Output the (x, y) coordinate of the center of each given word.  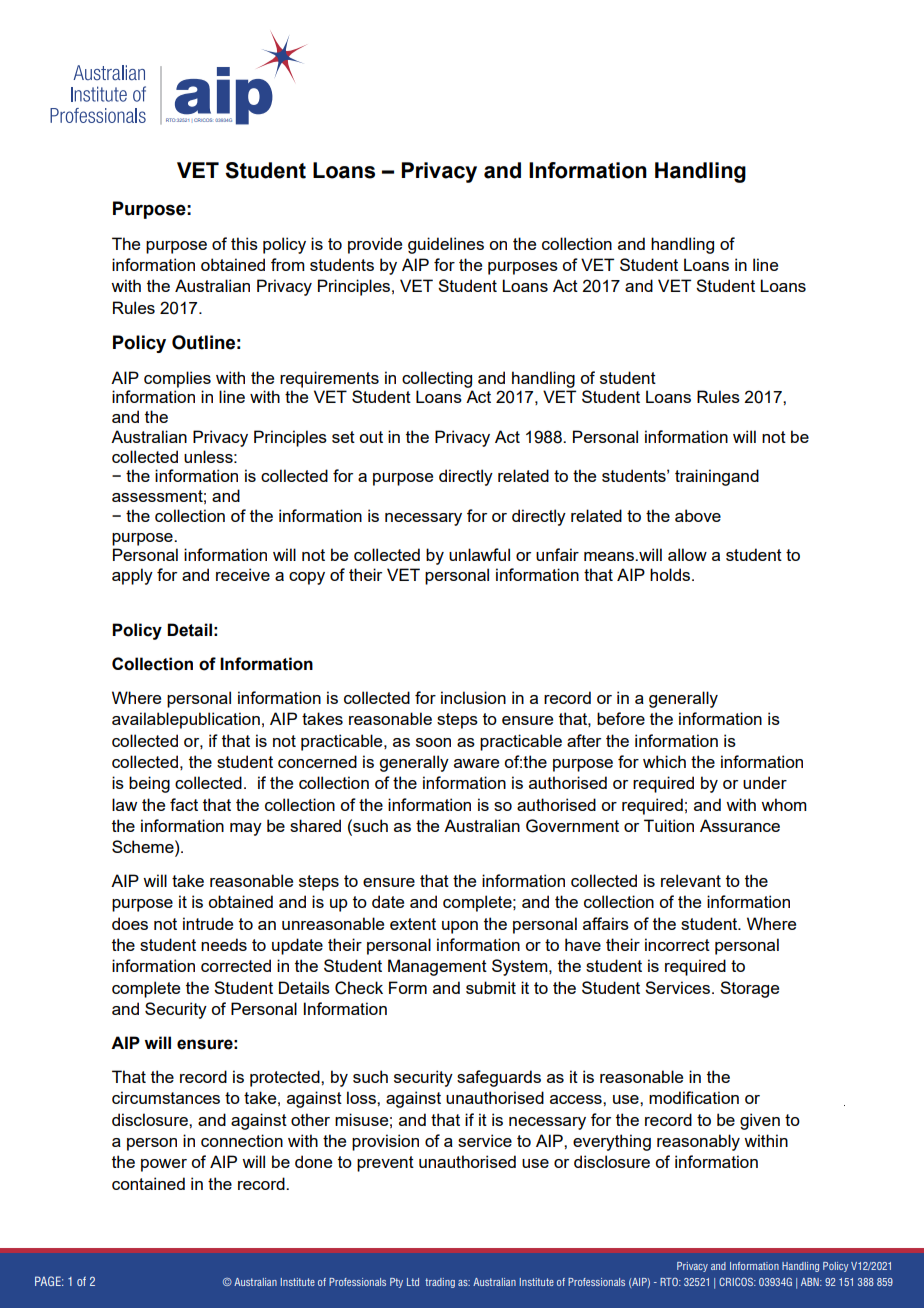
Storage (749, 989)
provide (375, 245)
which (664, 761)
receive (243, 574)
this (244, 243)
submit (491, 987)
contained (148, 1183)
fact (184, 804)
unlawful (479, 554)
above (698, 515)
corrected (236, 965)
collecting (437, 379)
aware (476, 763)
